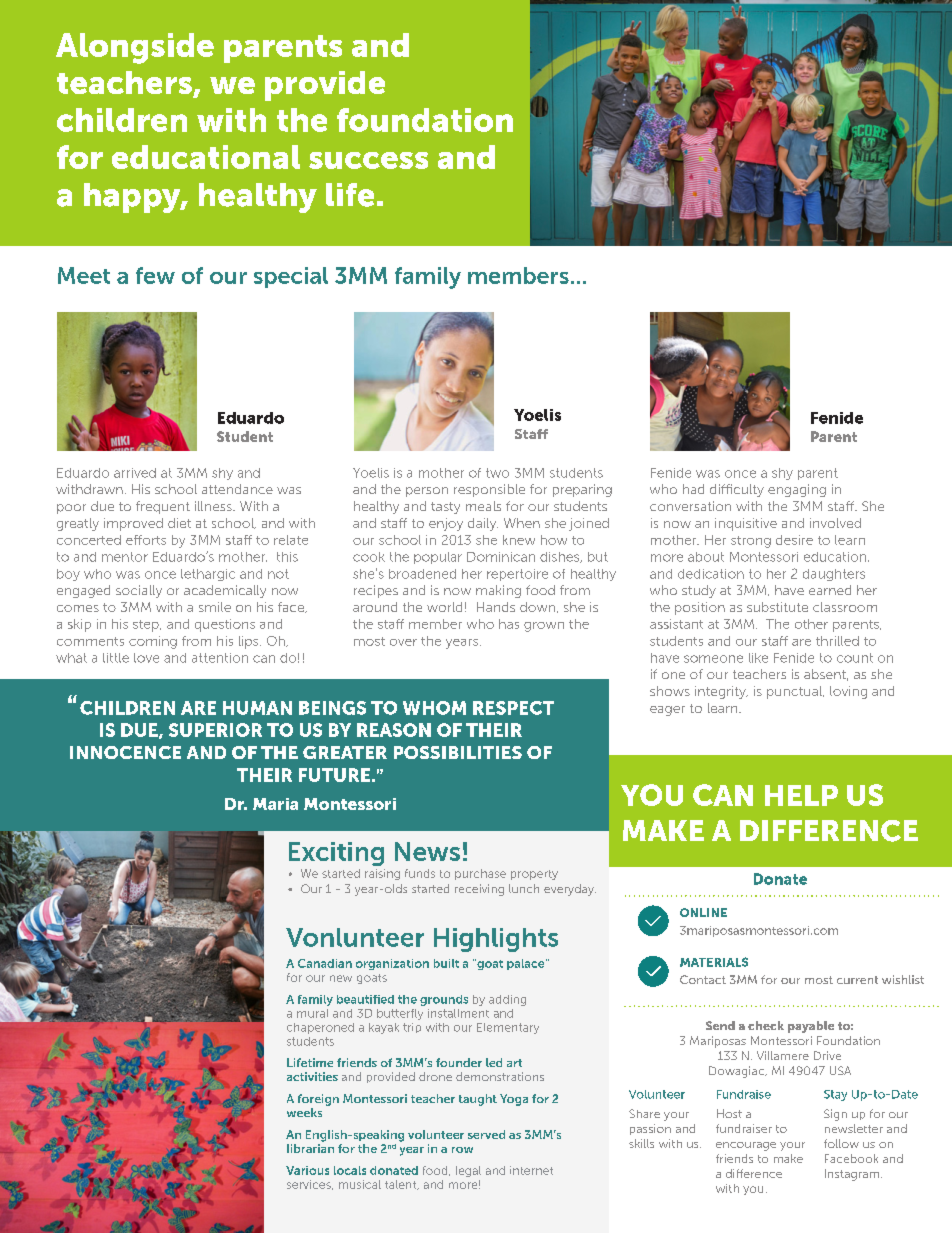 The width and height of the image is (952, 1233). What do you see at coordinates (777, 607) in the image?
I see `substitute` at bounding box center [777, 607].
